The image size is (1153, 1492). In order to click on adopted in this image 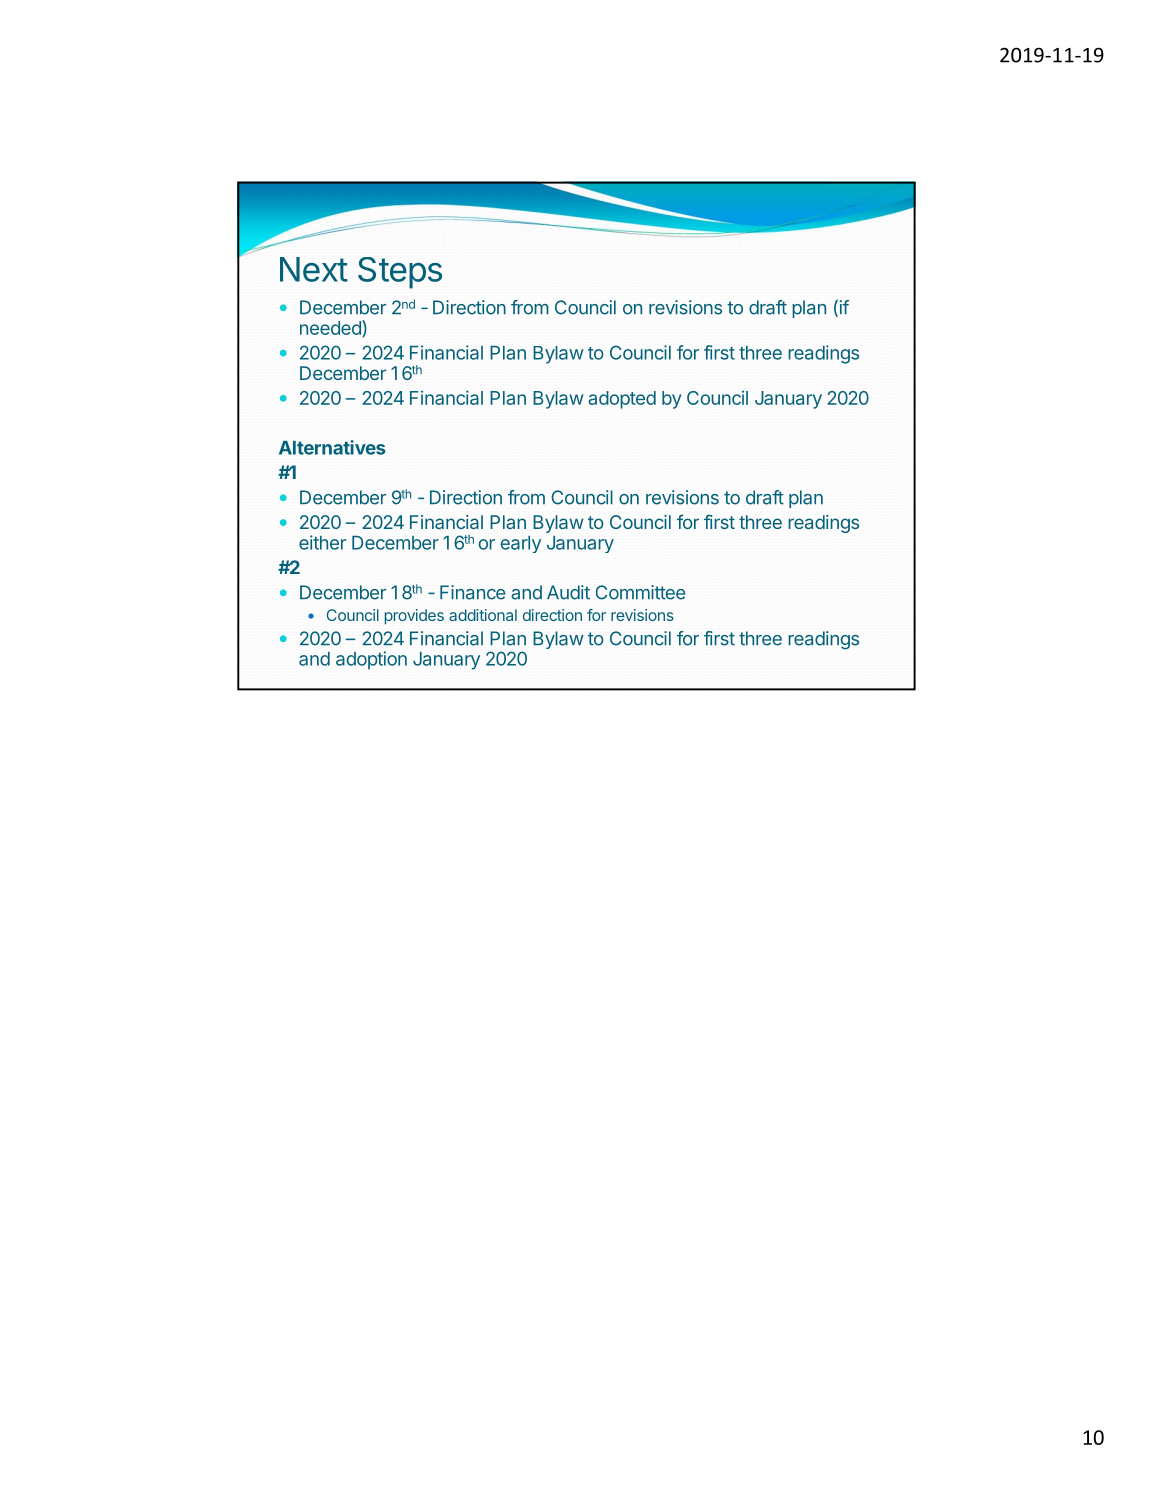, I will do `click(622, 400)`.
